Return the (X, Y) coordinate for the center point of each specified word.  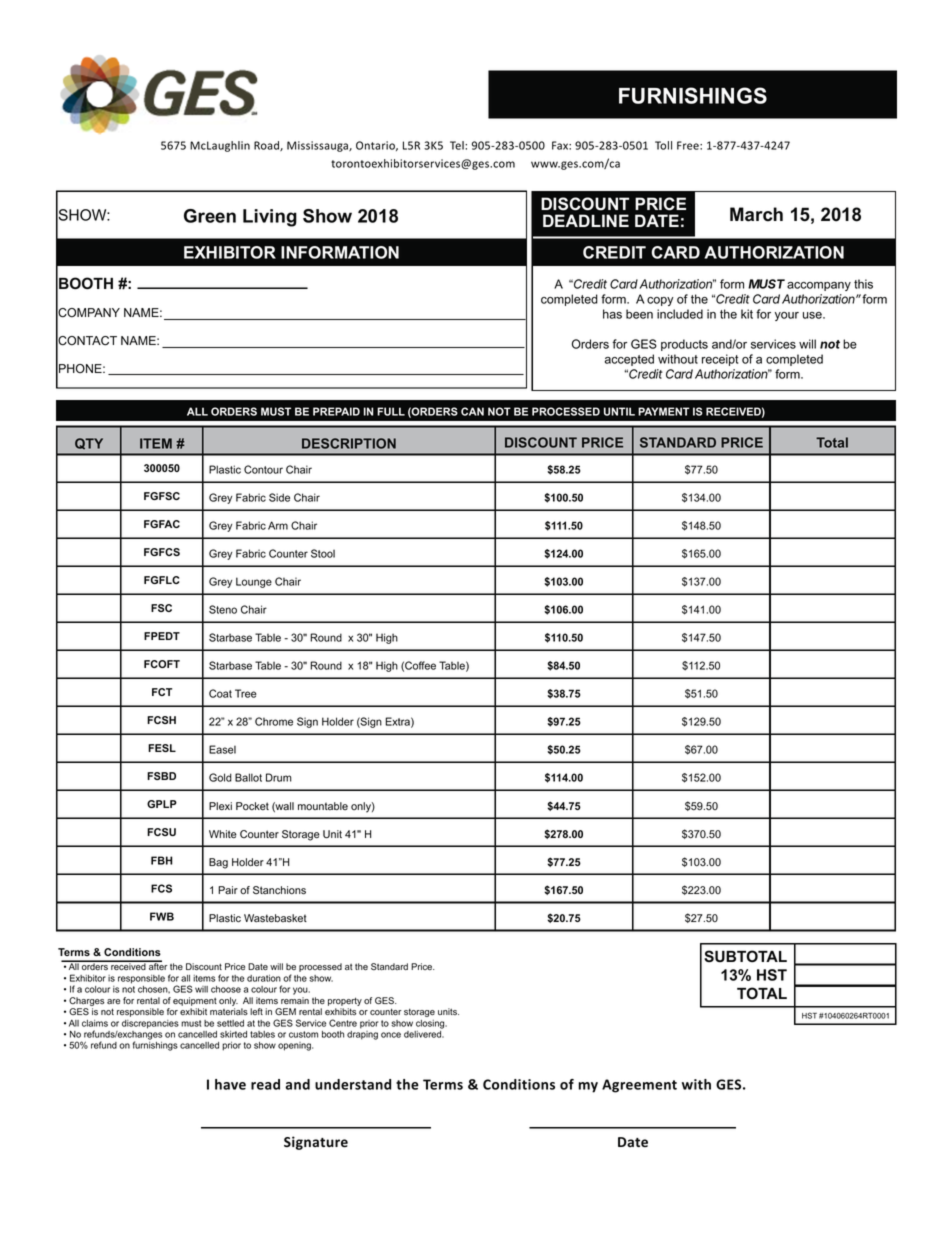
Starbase (230, 637)
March (756, 214)
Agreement (639, 1086)
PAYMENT (664, 411)
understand (353, 1084)
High (387, 638)
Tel (458, 145)
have (230, 1084)
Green (210, 216)
